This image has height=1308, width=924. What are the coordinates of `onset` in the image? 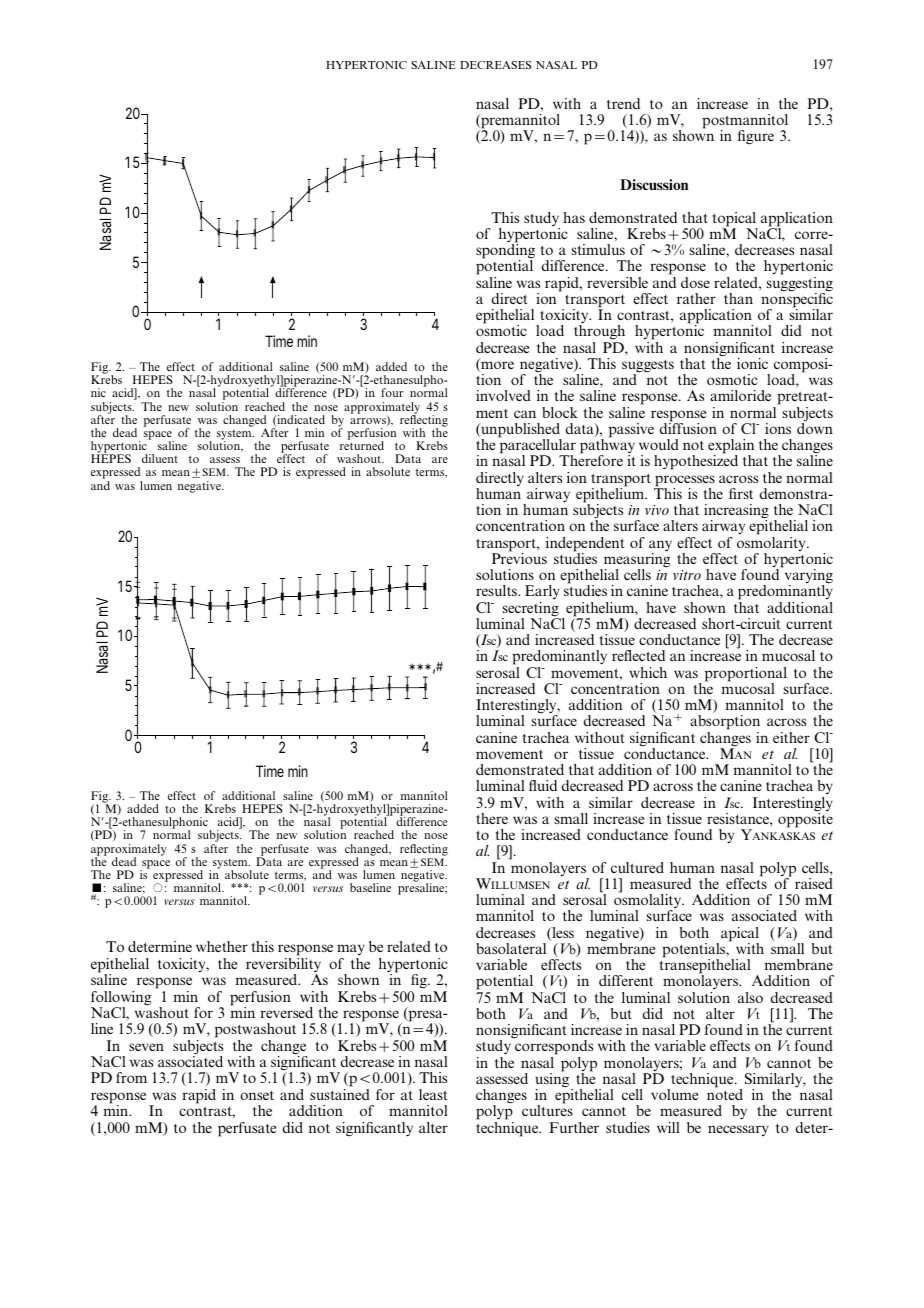 It's located at (257, 1095).
